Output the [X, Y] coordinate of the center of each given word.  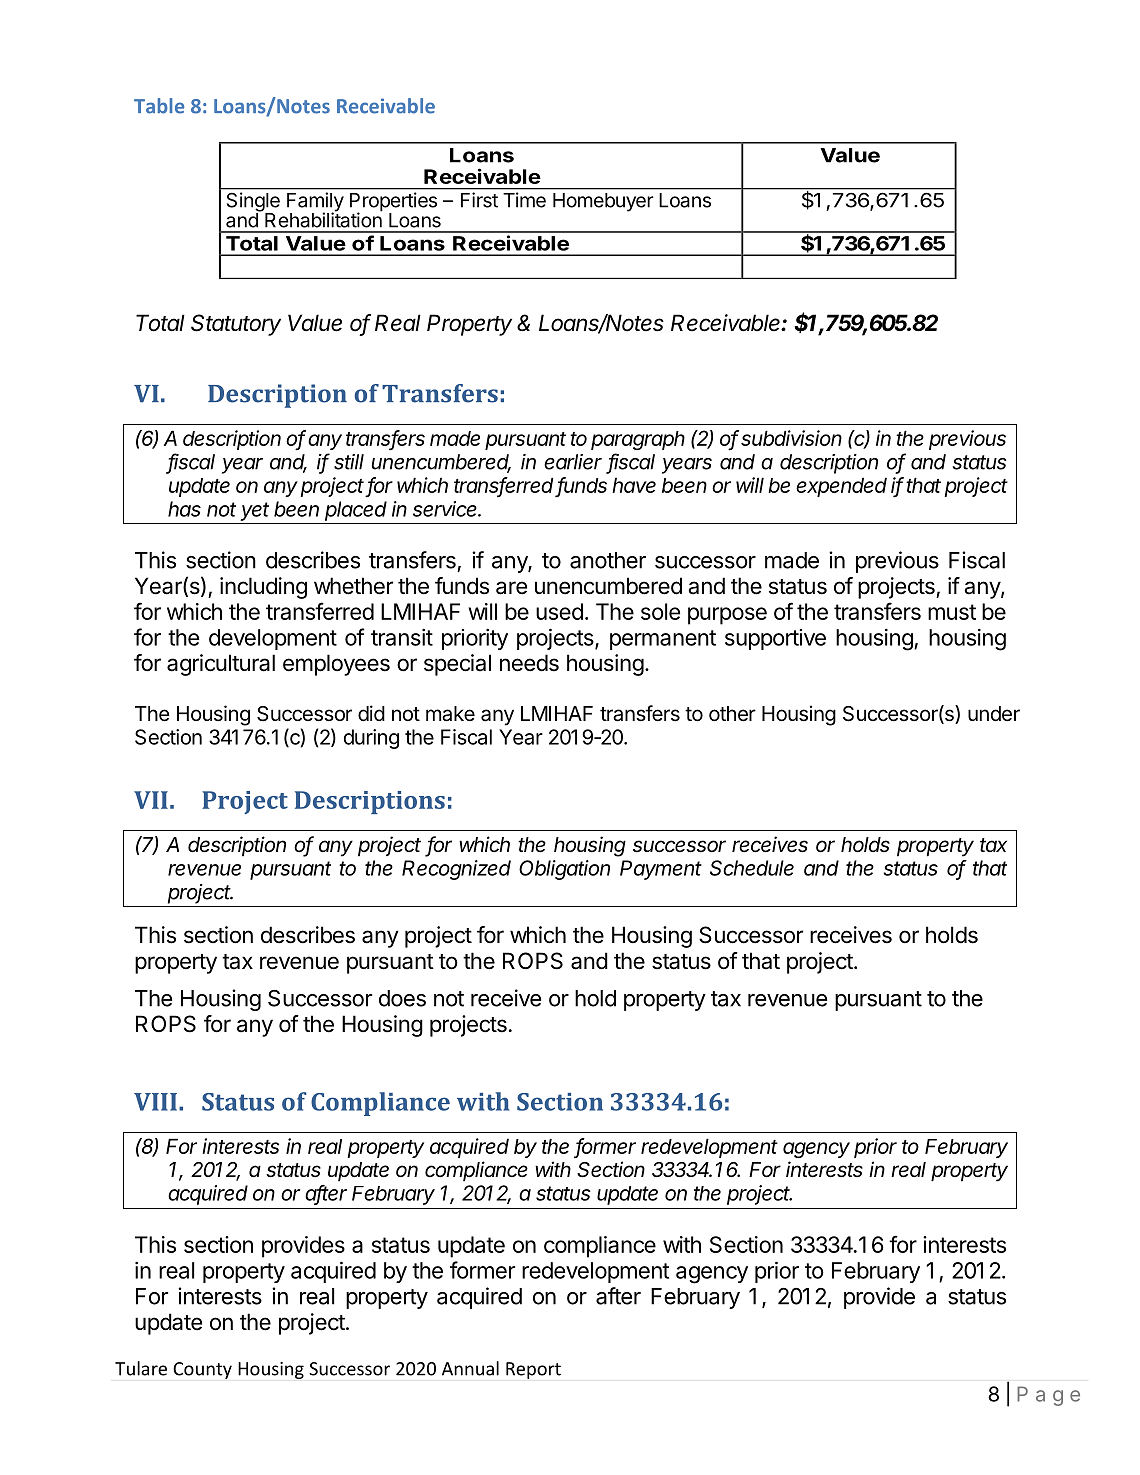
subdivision [791, 438]
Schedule [752, 868]
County [202, 1370]
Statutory [236, 325]
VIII [155, 1102]
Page [1048, 1396]
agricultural [221, 665]
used [559, 611]
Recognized [456, 870]
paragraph [638, 440]
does [402, 998]
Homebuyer [603, 202]
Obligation [564, 870]
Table [159, 106]
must [952, 612]
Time [524, 200]
